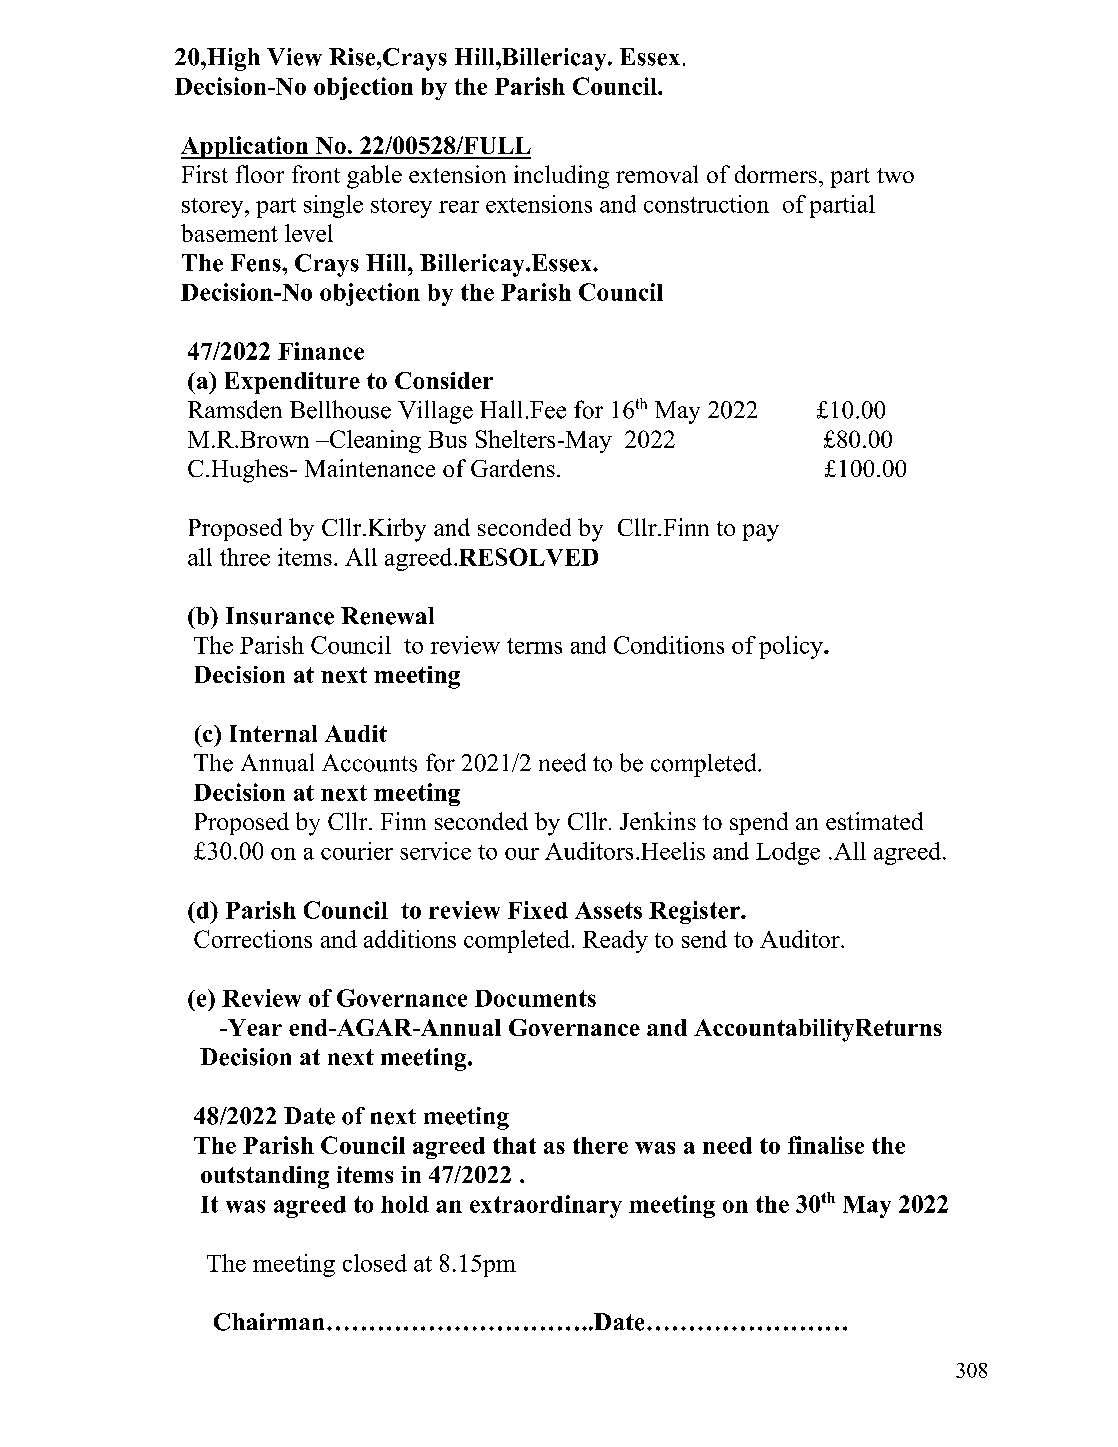  Describe the element at coordinates (546, 1206) in the screenshot. I see `extraordinary` at that location.
